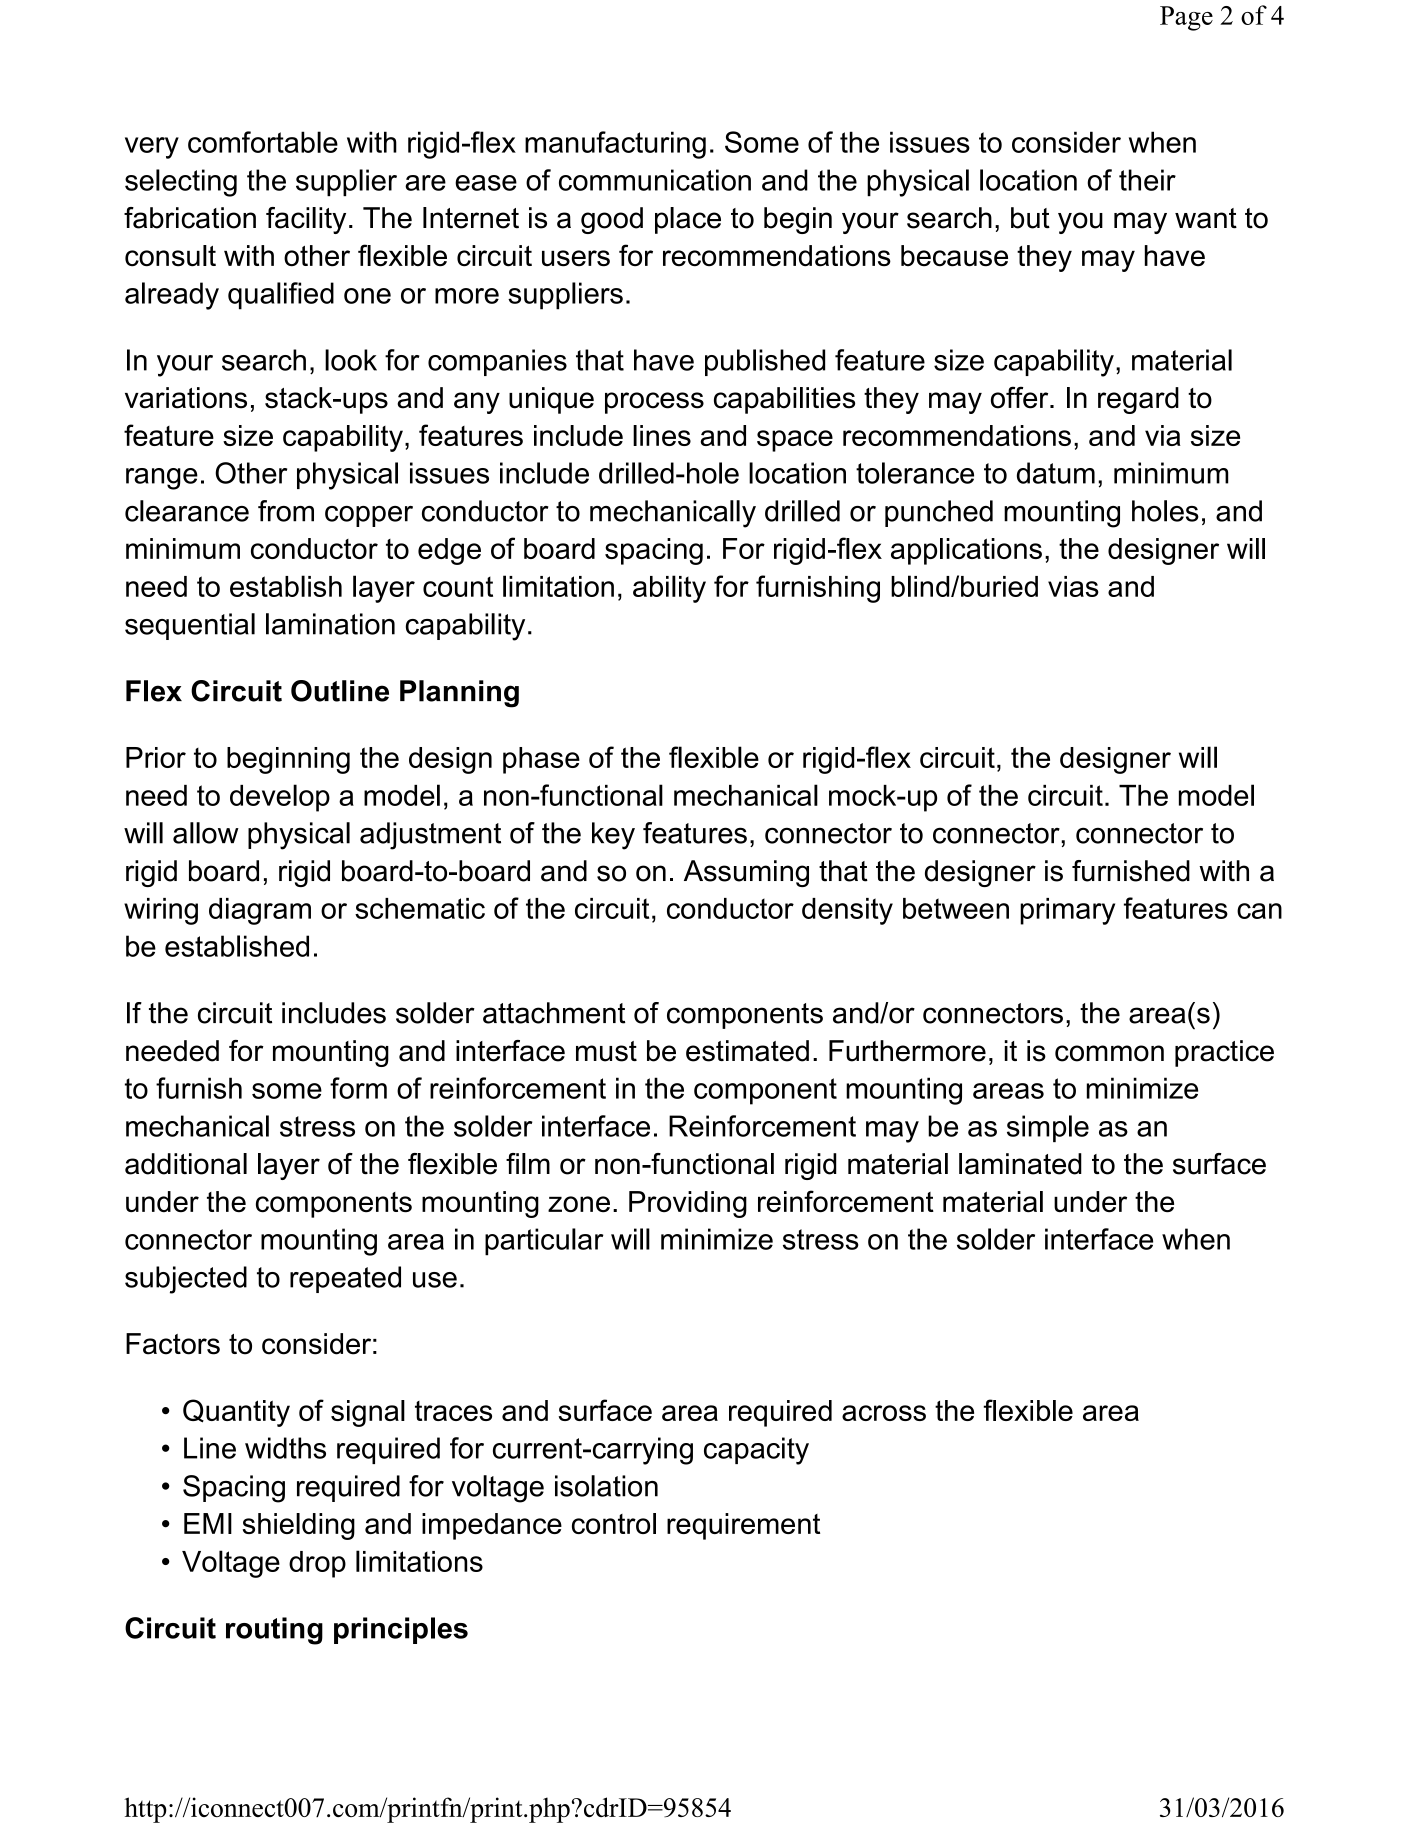 The height and width of the screenshot is (1824, 1409). What do you see at coordinates (1186, 18) in the screenshot?
I see `Page` at bounding box center [1186, 18].
